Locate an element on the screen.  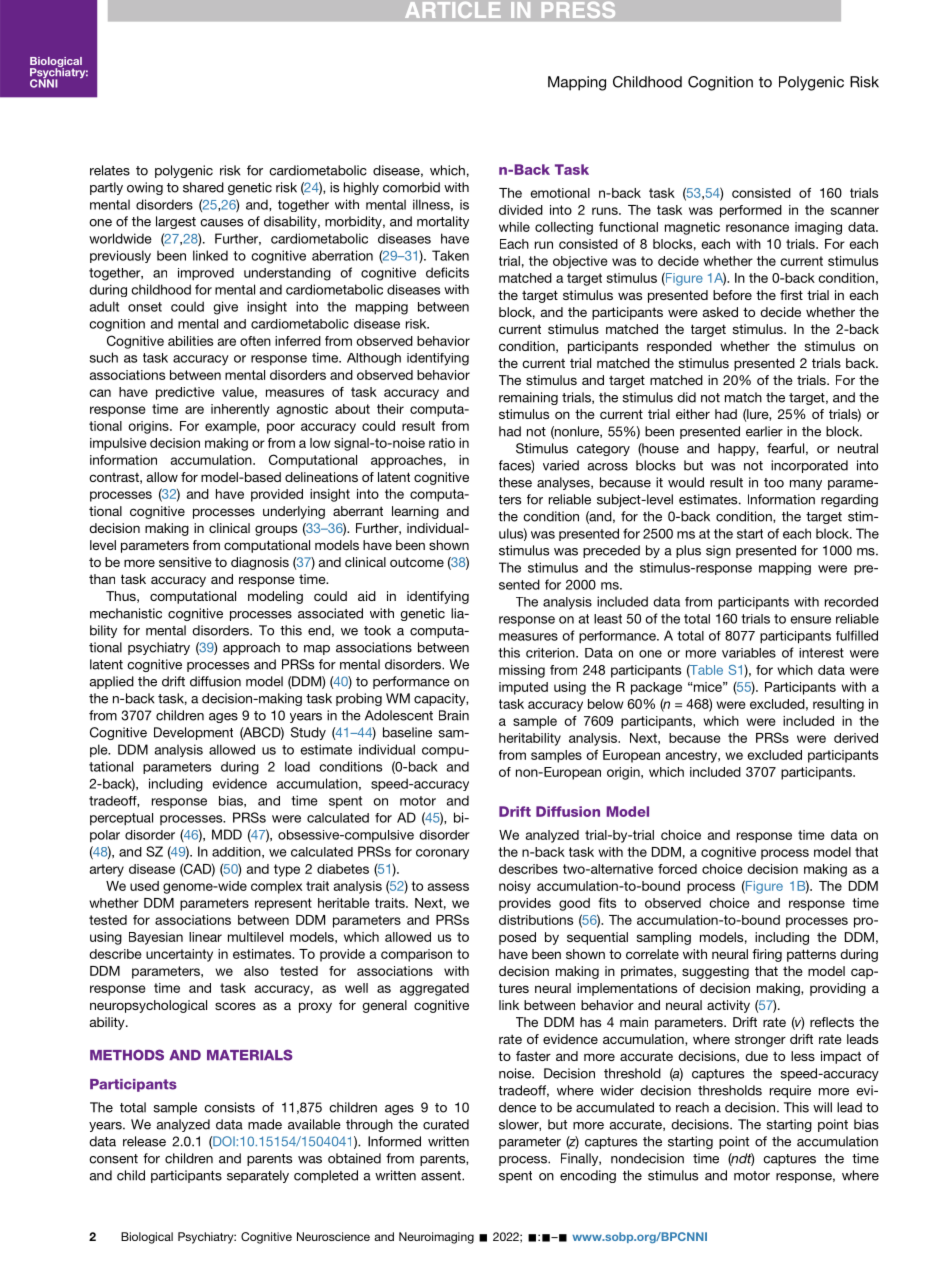
performed is located at coordinates (751, 211).
